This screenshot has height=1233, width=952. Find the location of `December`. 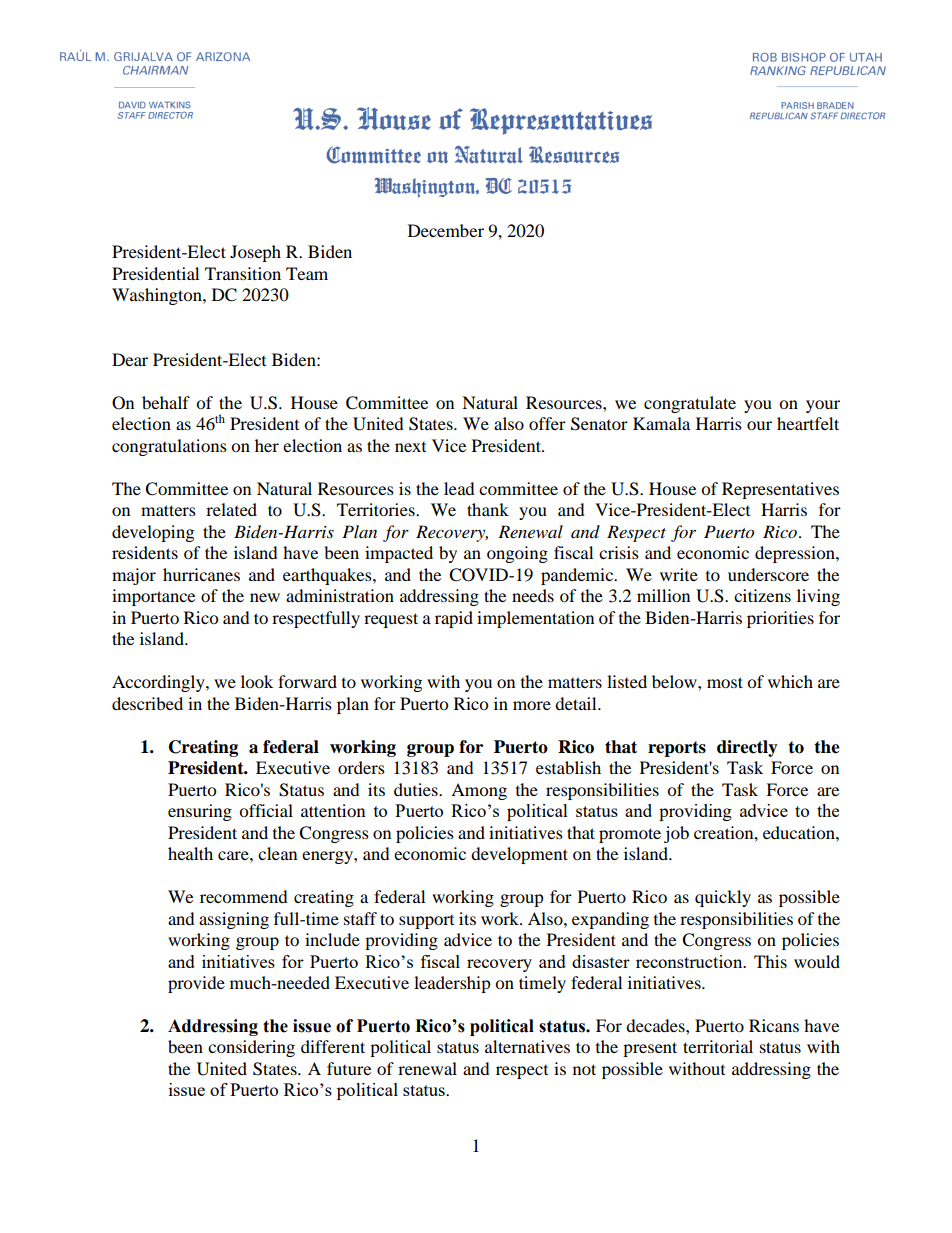

December is located at coordinates (446, 230).
